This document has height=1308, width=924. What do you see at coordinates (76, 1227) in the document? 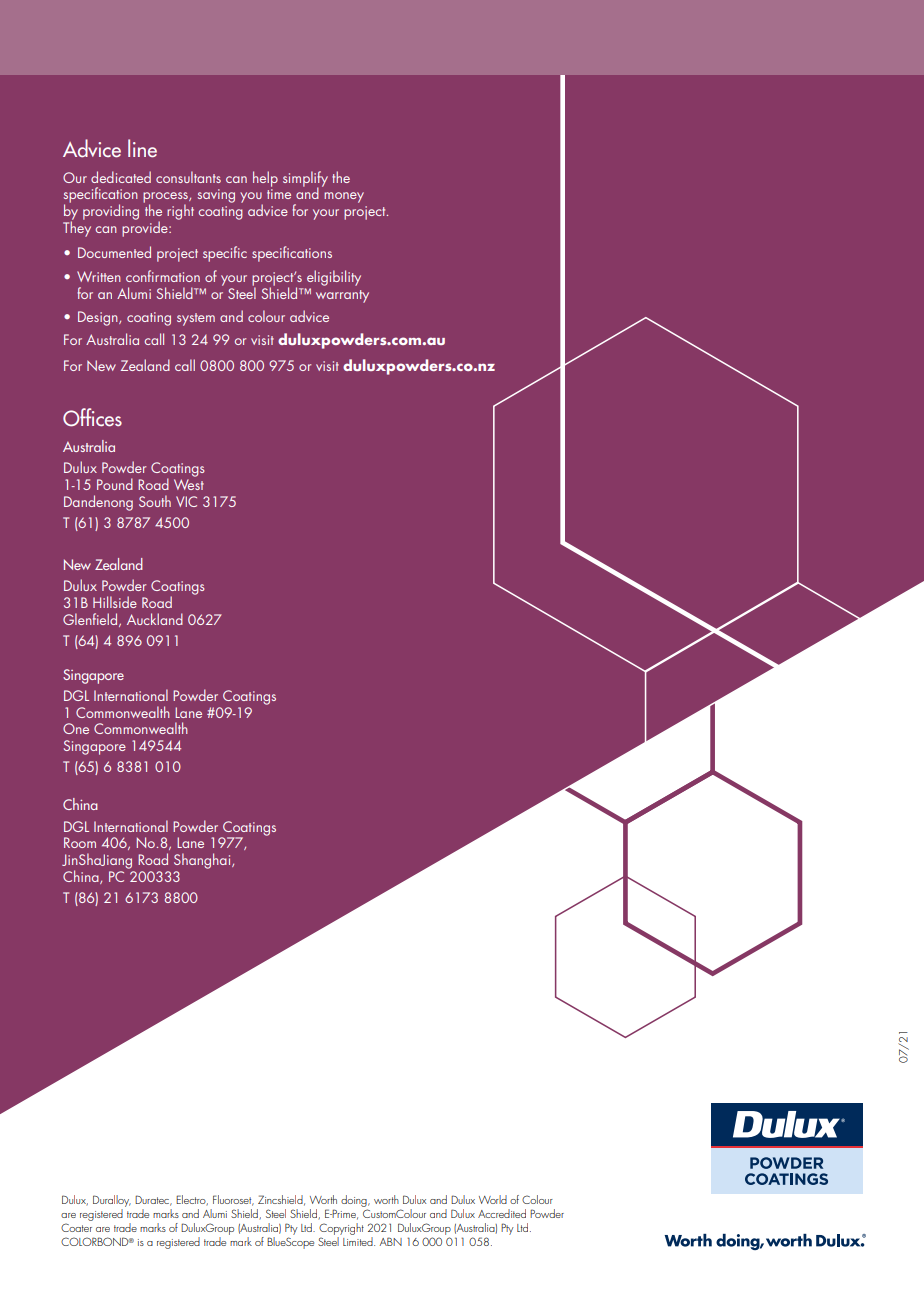
I see `Coater` at bounding box center [76, 1227].
